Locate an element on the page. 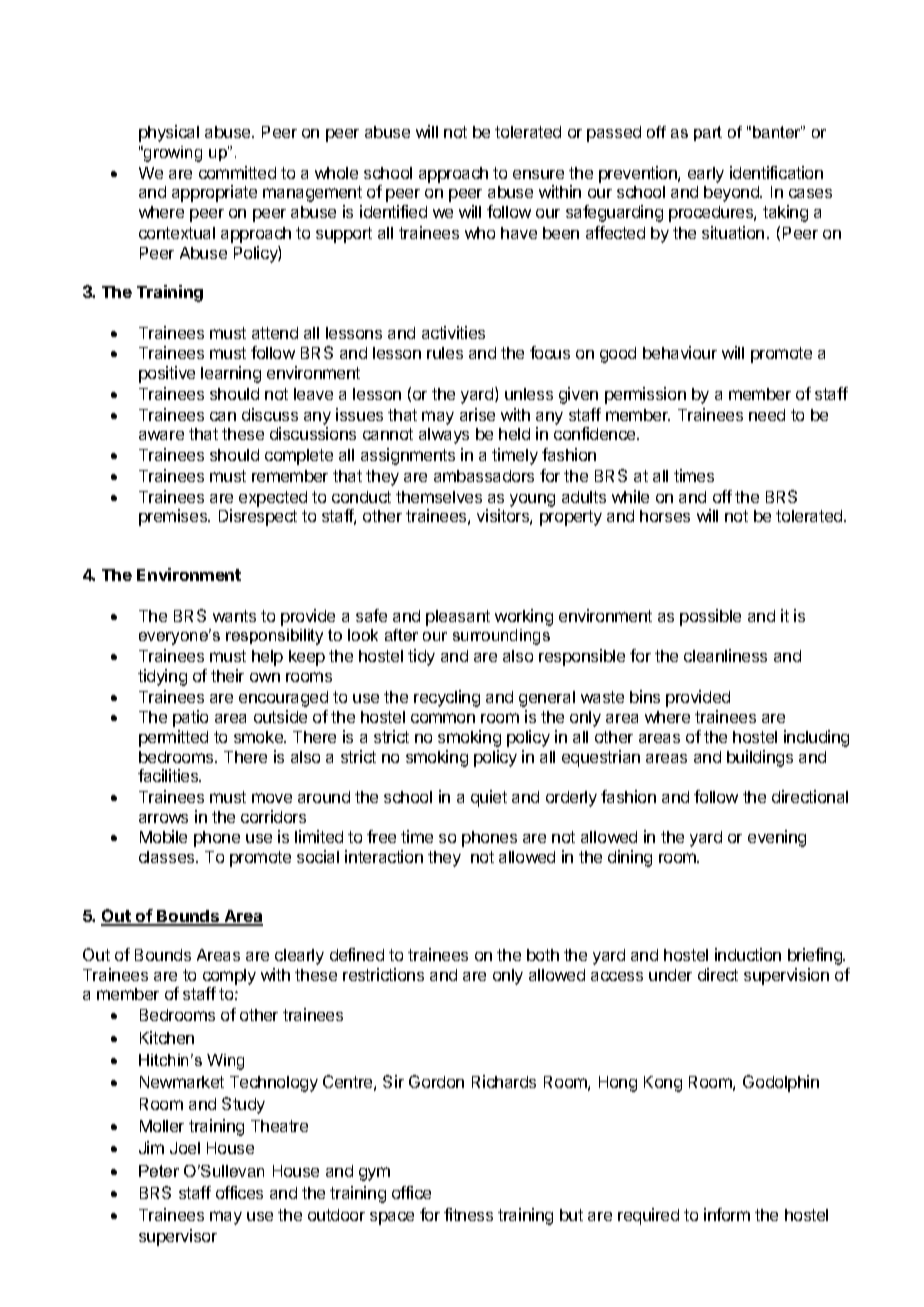 The image size is (924, 1307). ensure is located at coordinates (538, 174).
